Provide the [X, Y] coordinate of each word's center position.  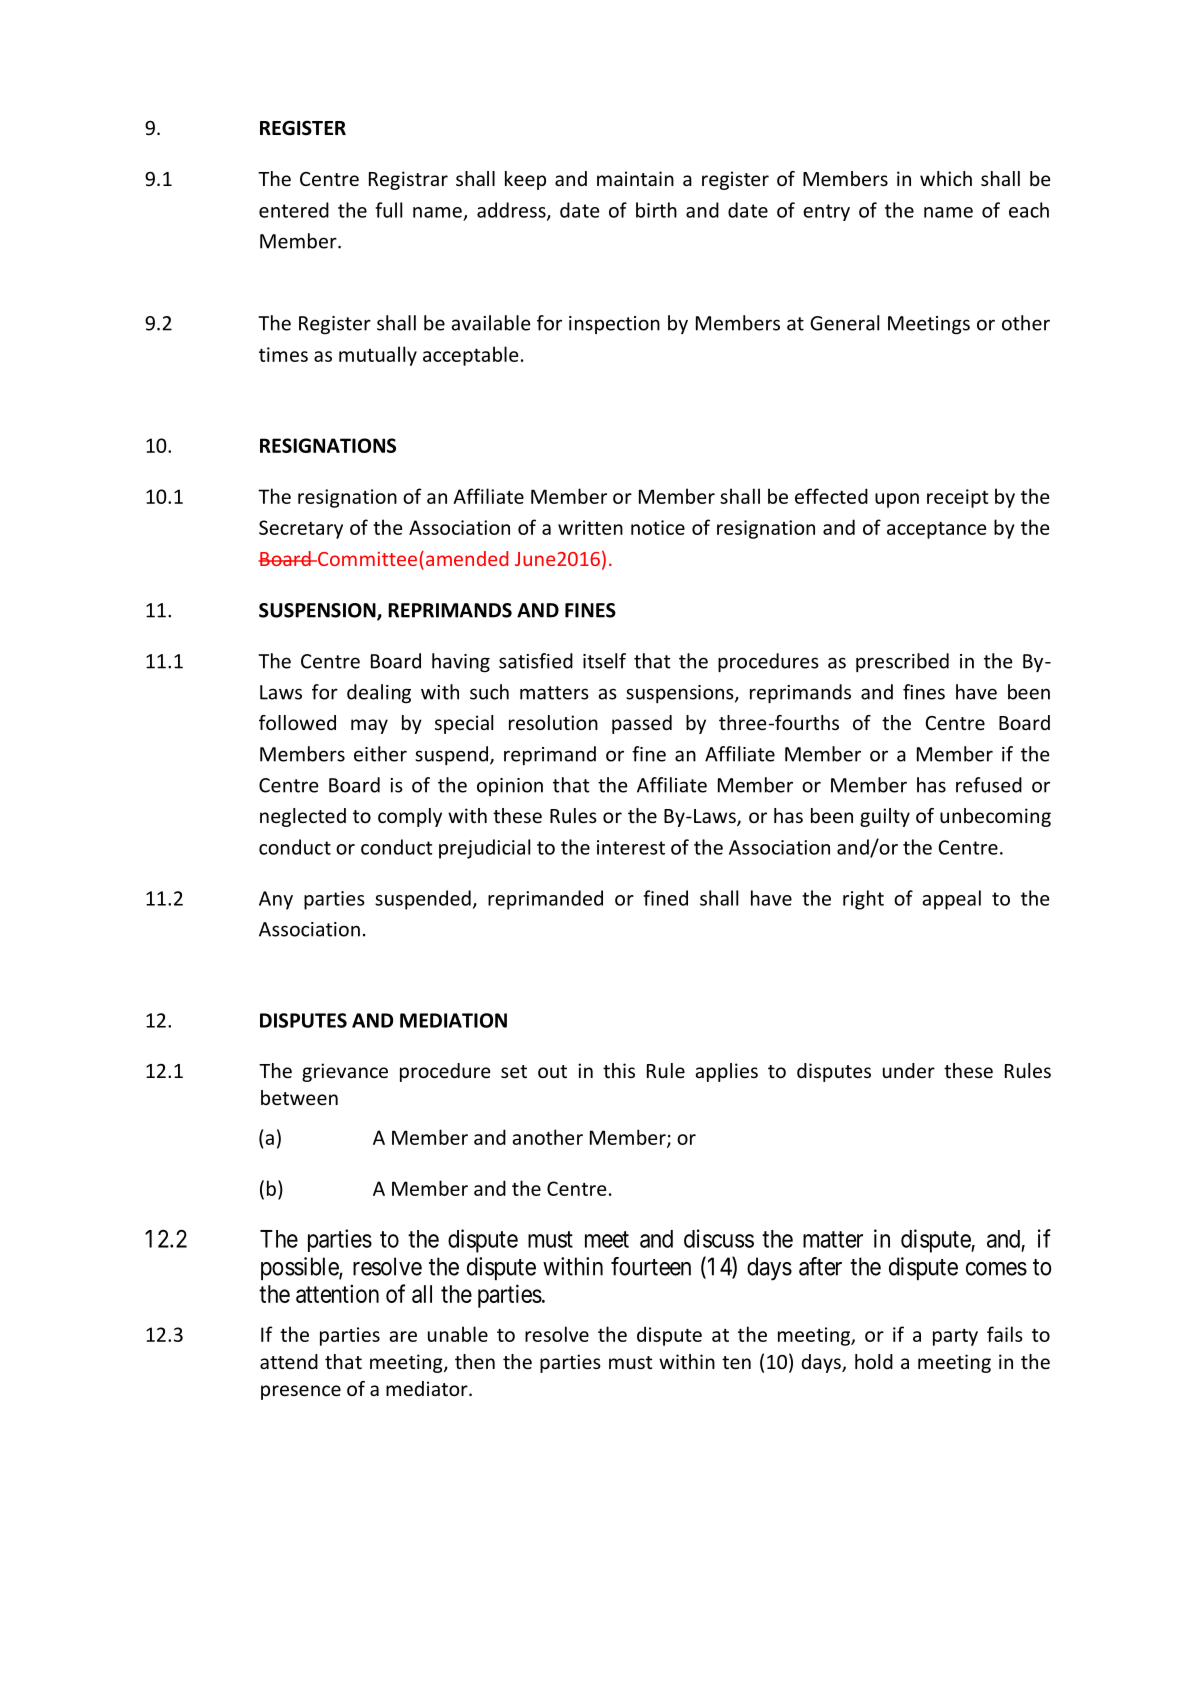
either [380, 754]
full [388, 210]
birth [656, 210]
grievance [345, 1072]
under [909, 1070]
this [619, 1070]
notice [658, 527]
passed [642, 724]
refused [989, 785]
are [403, 1336]
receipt [957, 498]
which [946, 178]
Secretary [301, 529]
